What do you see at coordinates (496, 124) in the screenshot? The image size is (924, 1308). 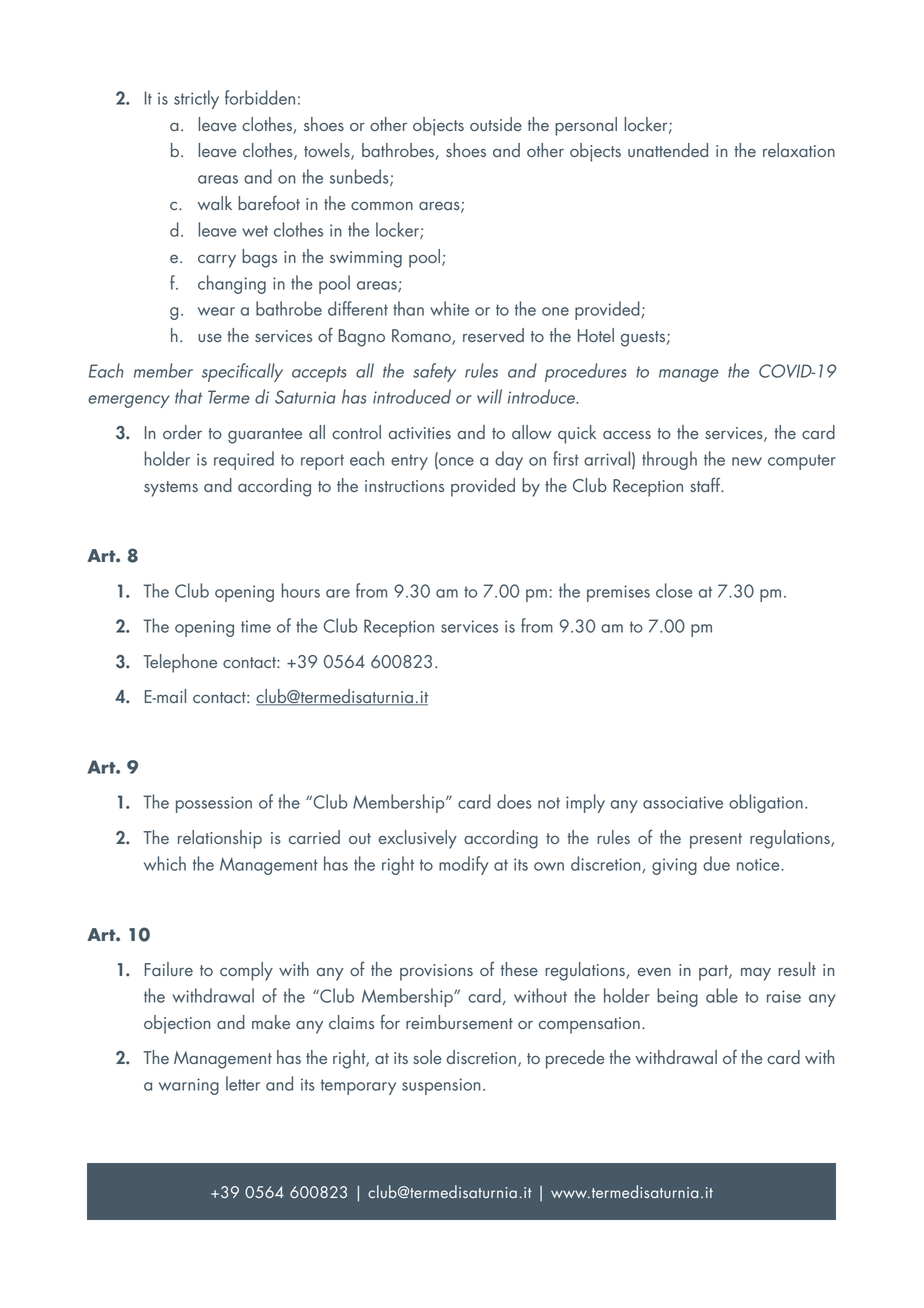 I see `outside` at bounding box center [496, 124].
